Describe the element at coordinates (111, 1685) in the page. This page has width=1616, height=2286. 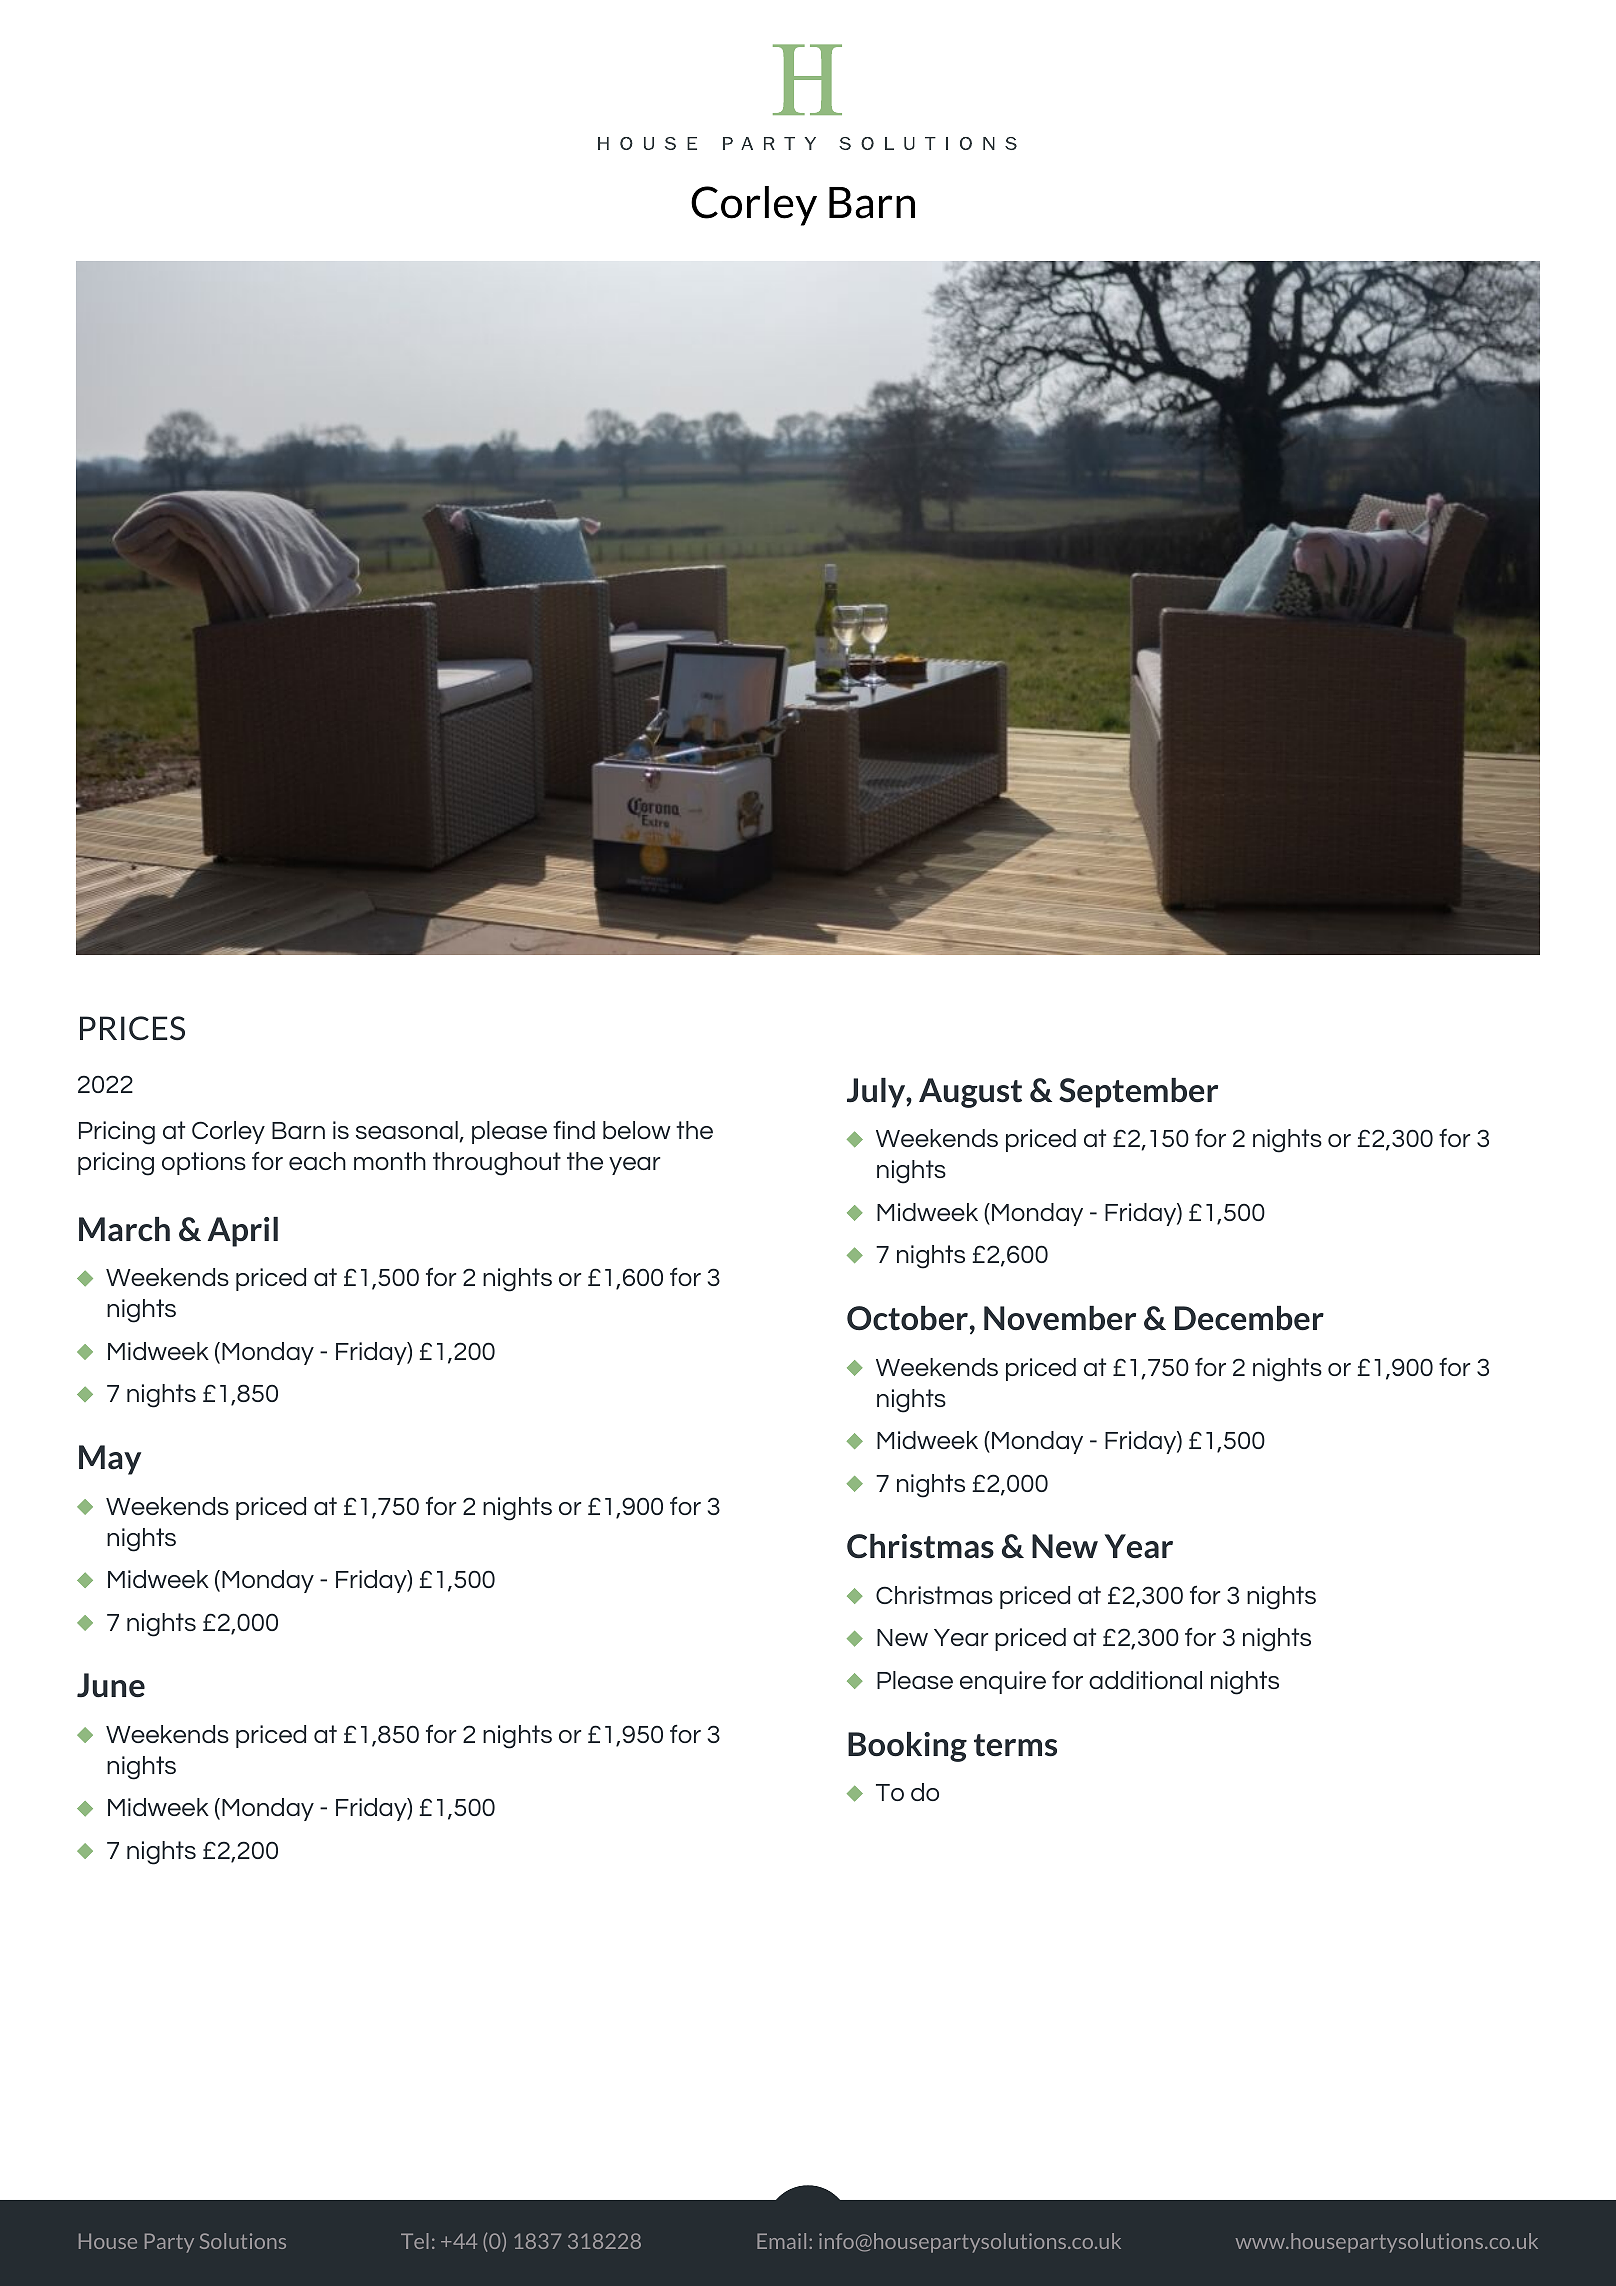
I see `June` at that location.
